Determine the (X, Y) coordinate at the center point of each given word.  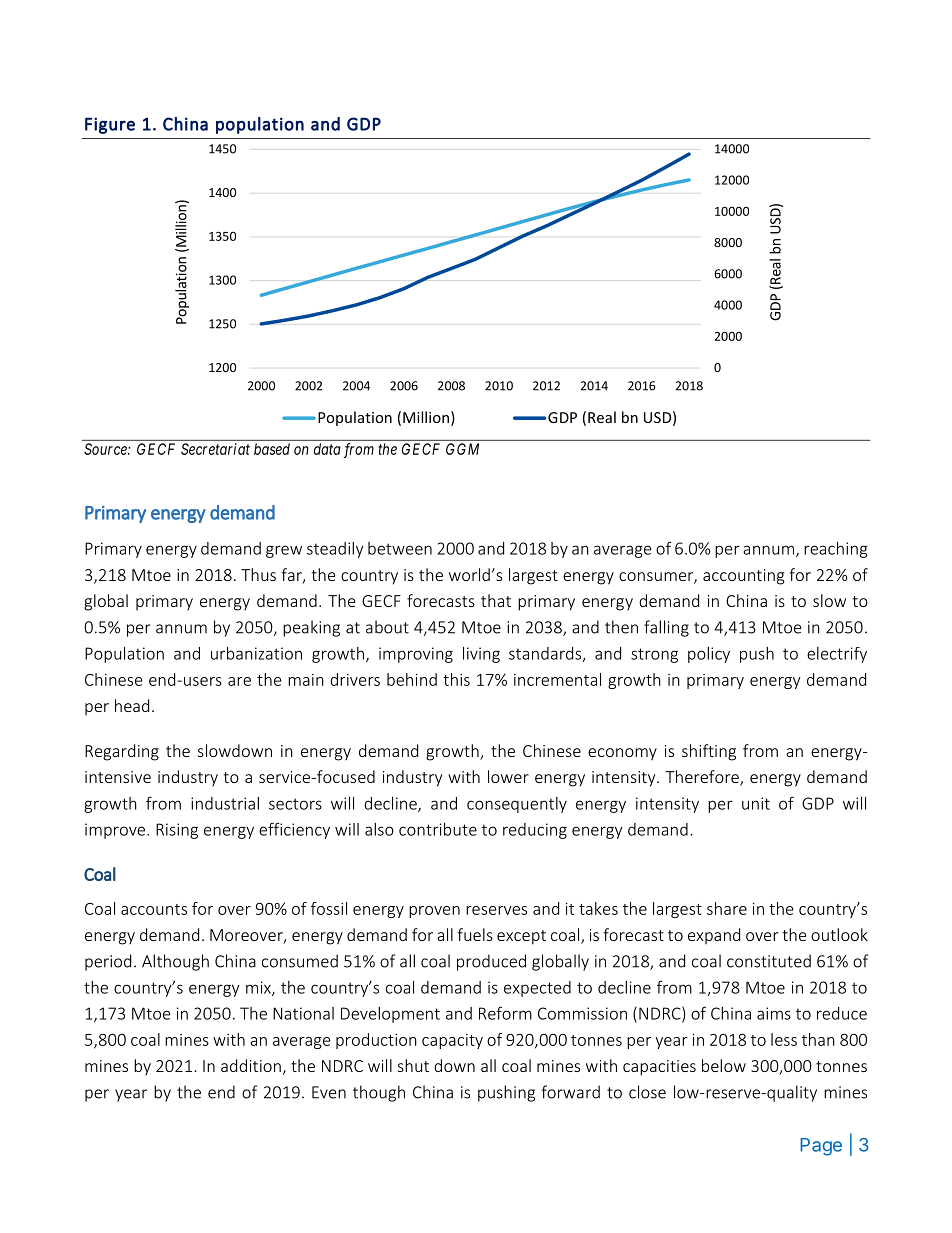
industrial (225, 803)
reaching (836, 550)
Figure (110, 125)
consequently (517, 805)
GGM (462, 449)
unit (756, 803)
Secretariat (215, 449)
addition (251, 1065)
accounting (744, 577)
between (400, 548)
